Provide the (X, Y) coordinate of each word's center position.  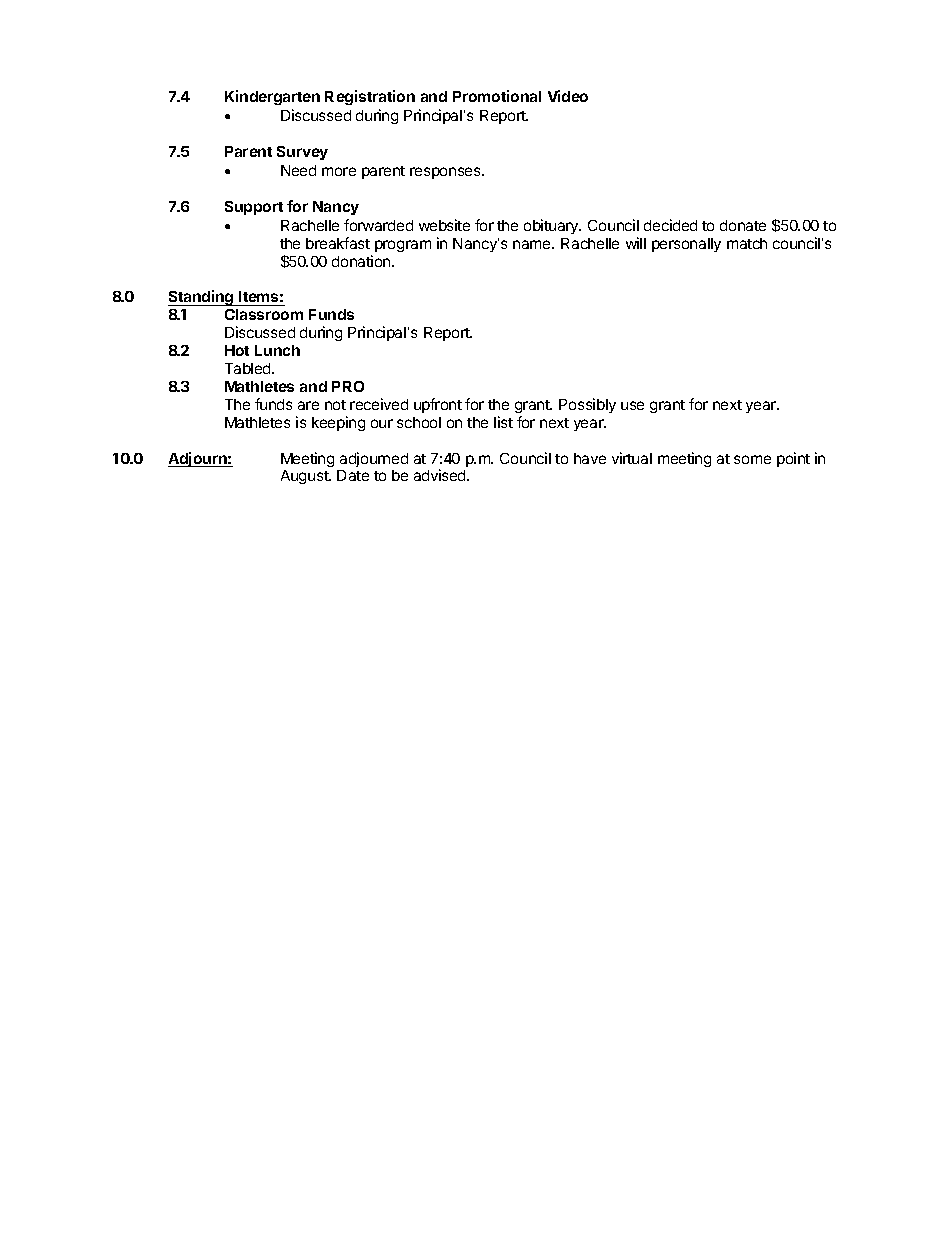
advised (441, 475)
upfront (438, 405)
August (305, 477)
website (444, 225)
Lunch (277, 350)
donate (743, 225)
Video (568, 96)
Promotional (497, 96)
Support (254, 208)
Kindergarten (272, 97)
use (632, 405)
